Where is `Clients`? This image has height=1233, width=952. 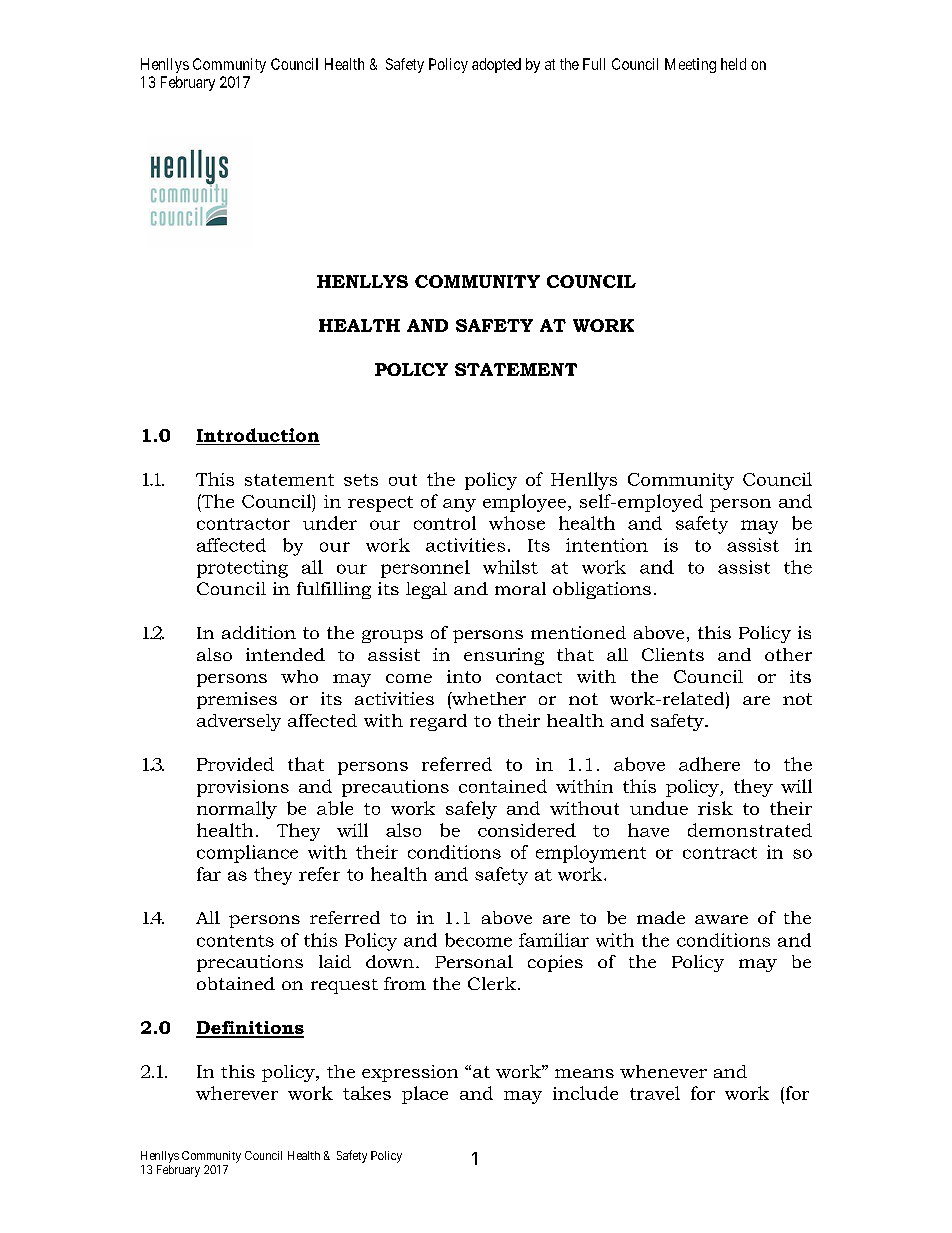
Clients is located at coordinates (673, 654).
